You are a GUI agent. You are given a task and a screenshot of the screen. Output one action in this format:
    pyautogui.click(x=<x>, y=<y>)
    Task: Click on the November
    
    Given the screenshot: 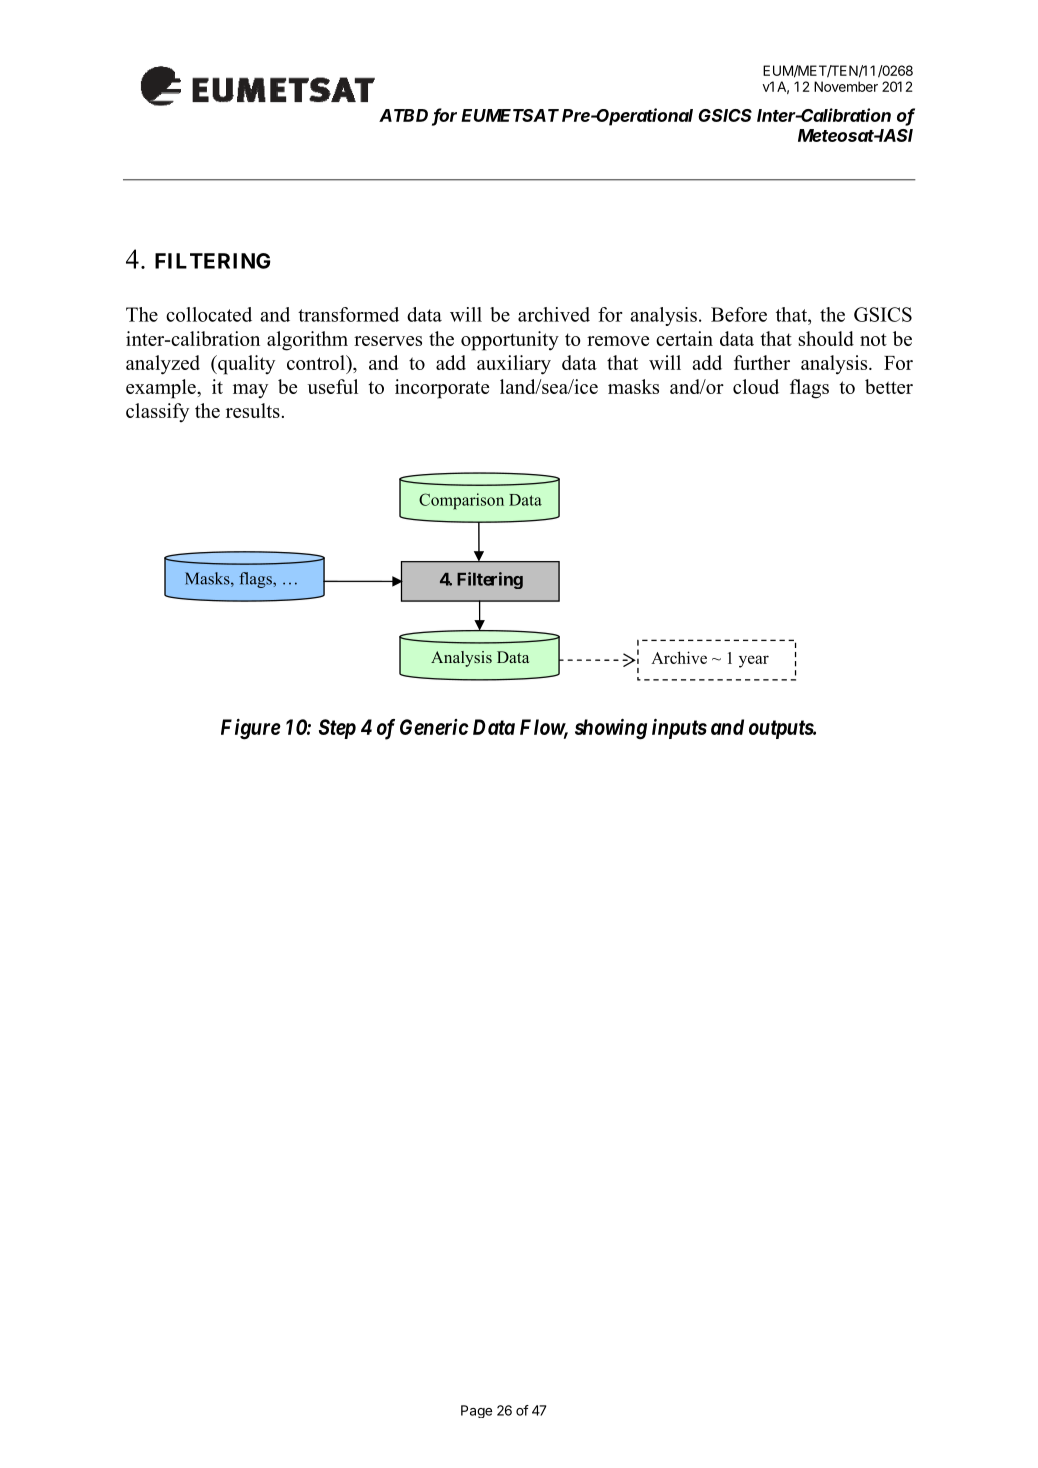 What is the action you would take?
    pyautogui.click(x=846, y=86)
